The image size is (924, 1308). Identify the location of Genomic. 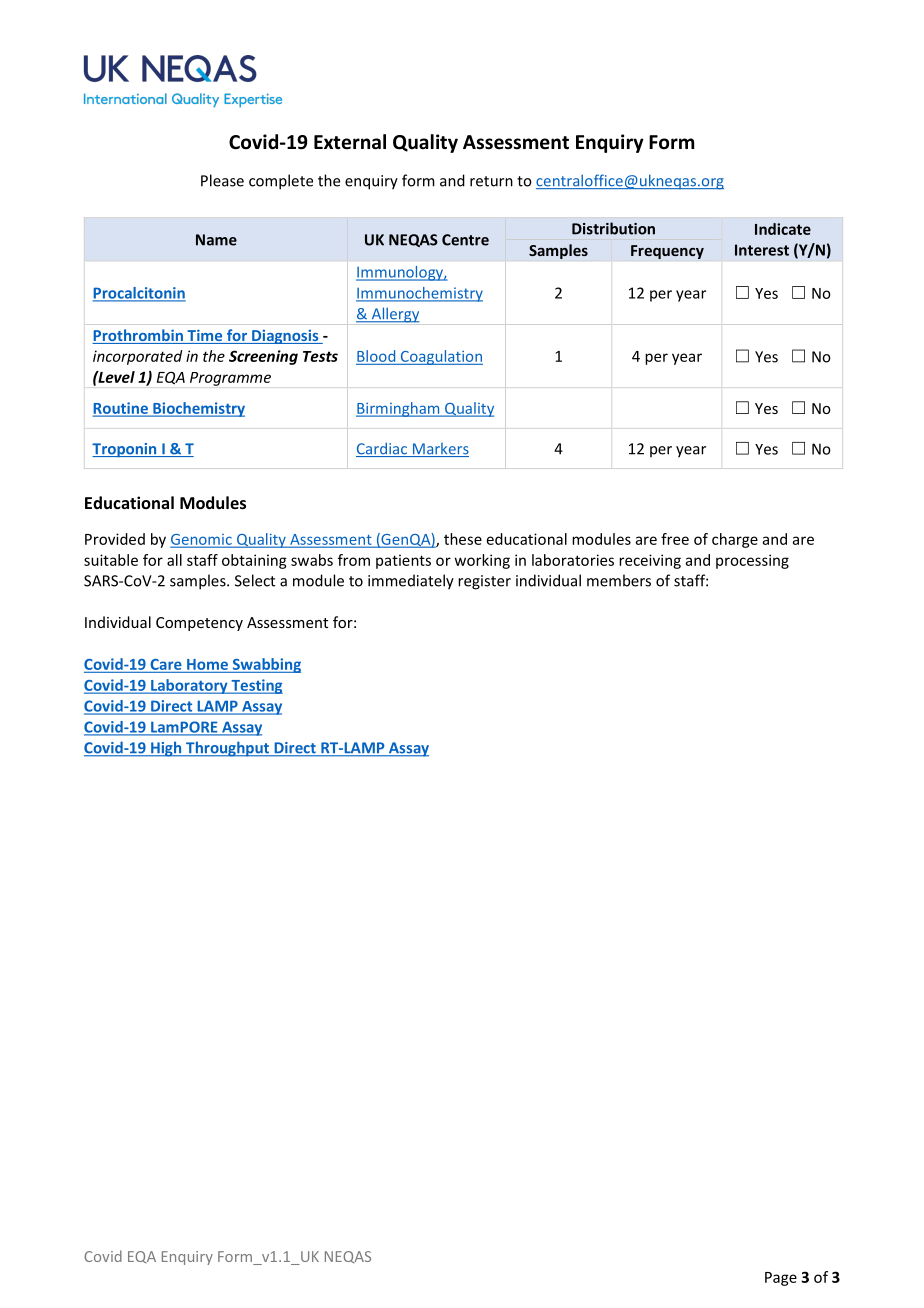
(202, 540).
